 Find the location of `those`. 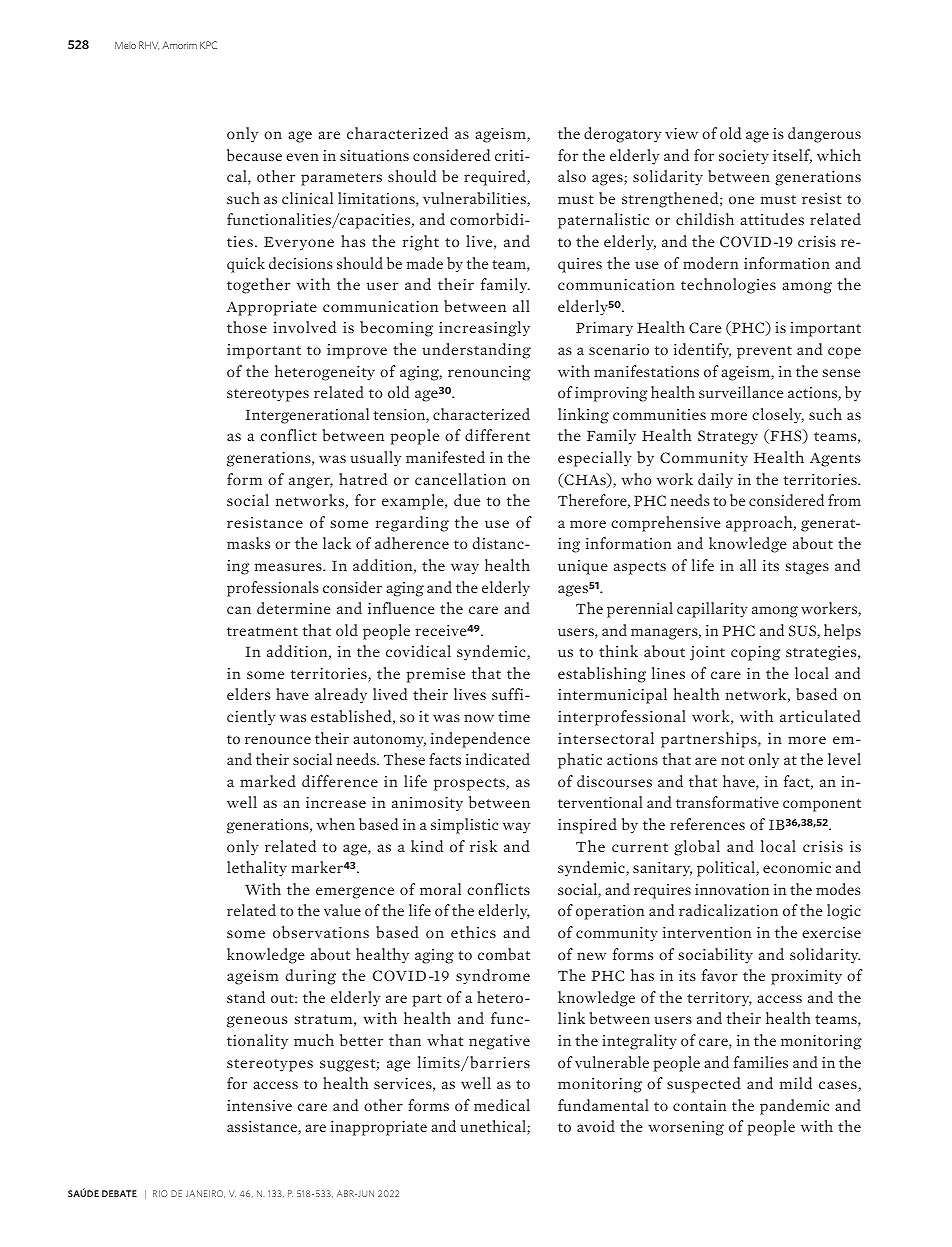

those is located at coordinates (247, 327).
